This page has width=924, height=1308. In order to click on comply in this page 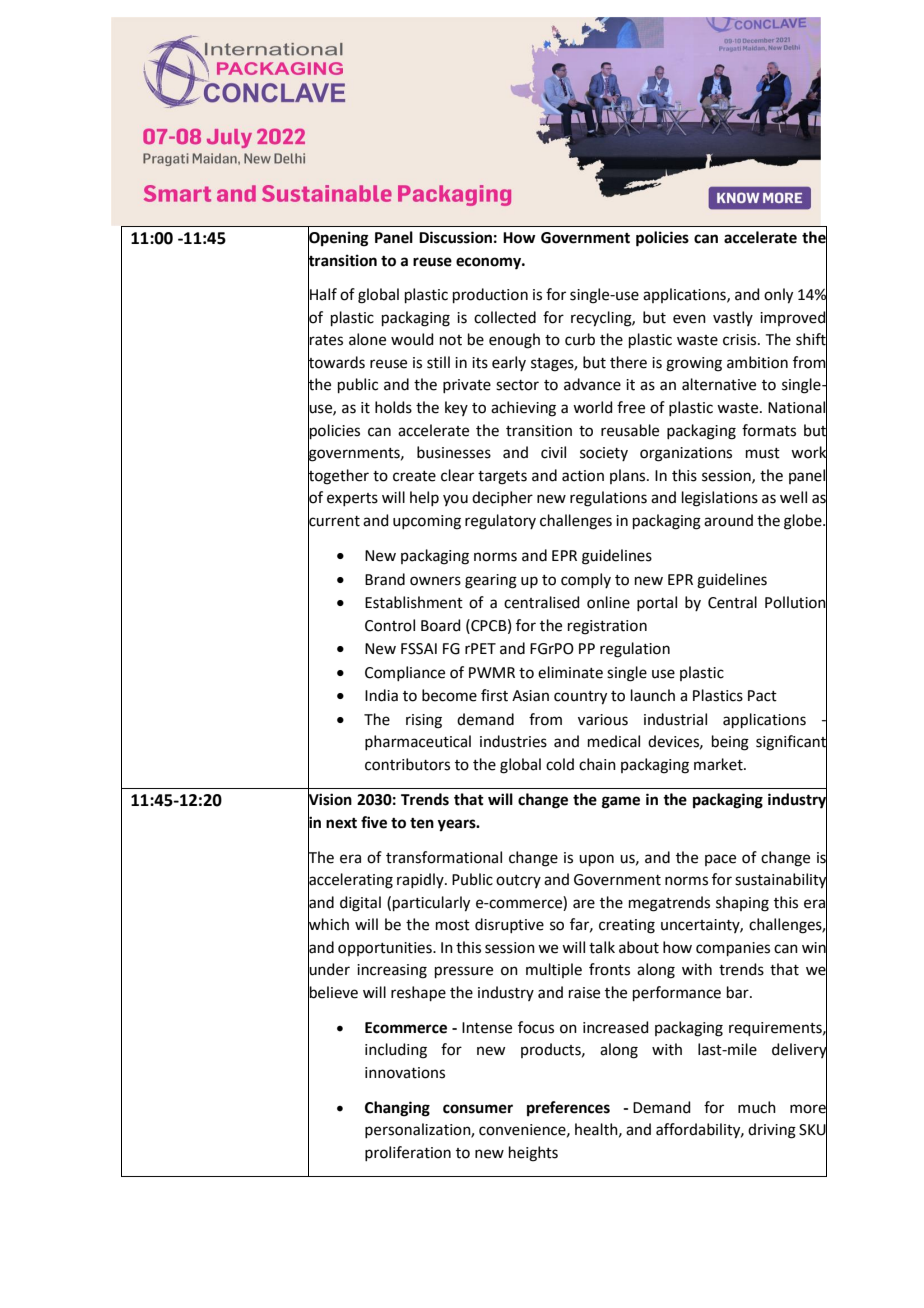, I will do `click(586, 580)`.
